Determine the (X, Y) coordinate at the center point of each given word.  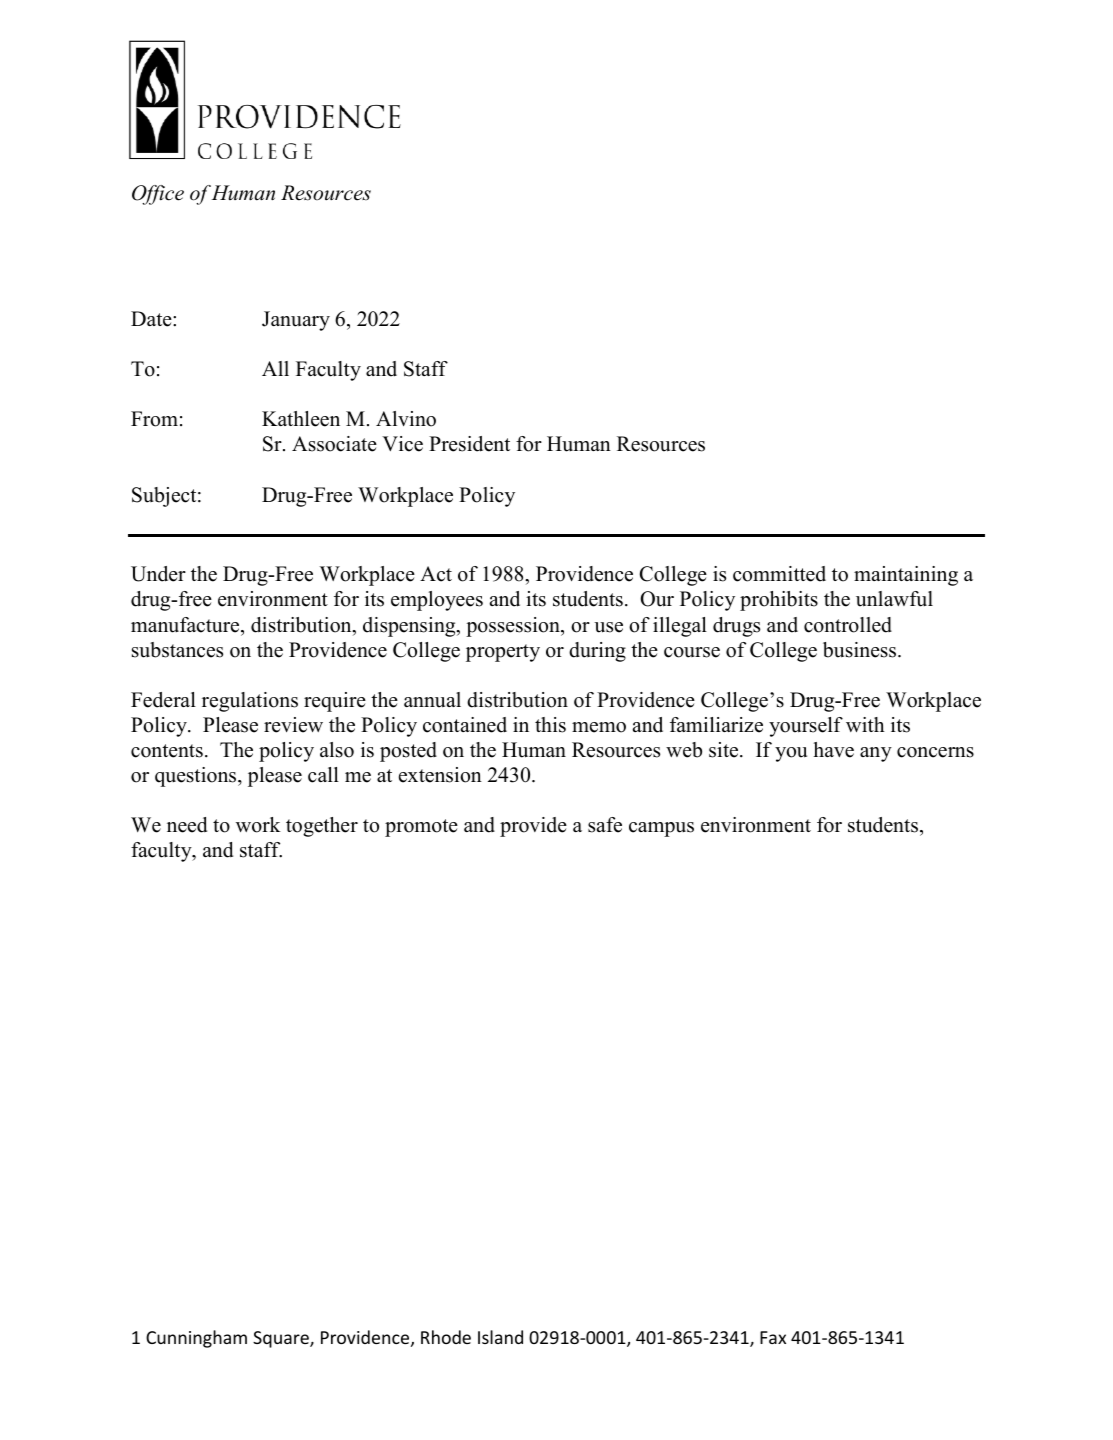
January (296, 321)
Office (158, 195)
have (834, 750)
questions (197, 777)
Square (282, 1339)
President (469, 444)
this (550, 725)
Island (500, 1337)
